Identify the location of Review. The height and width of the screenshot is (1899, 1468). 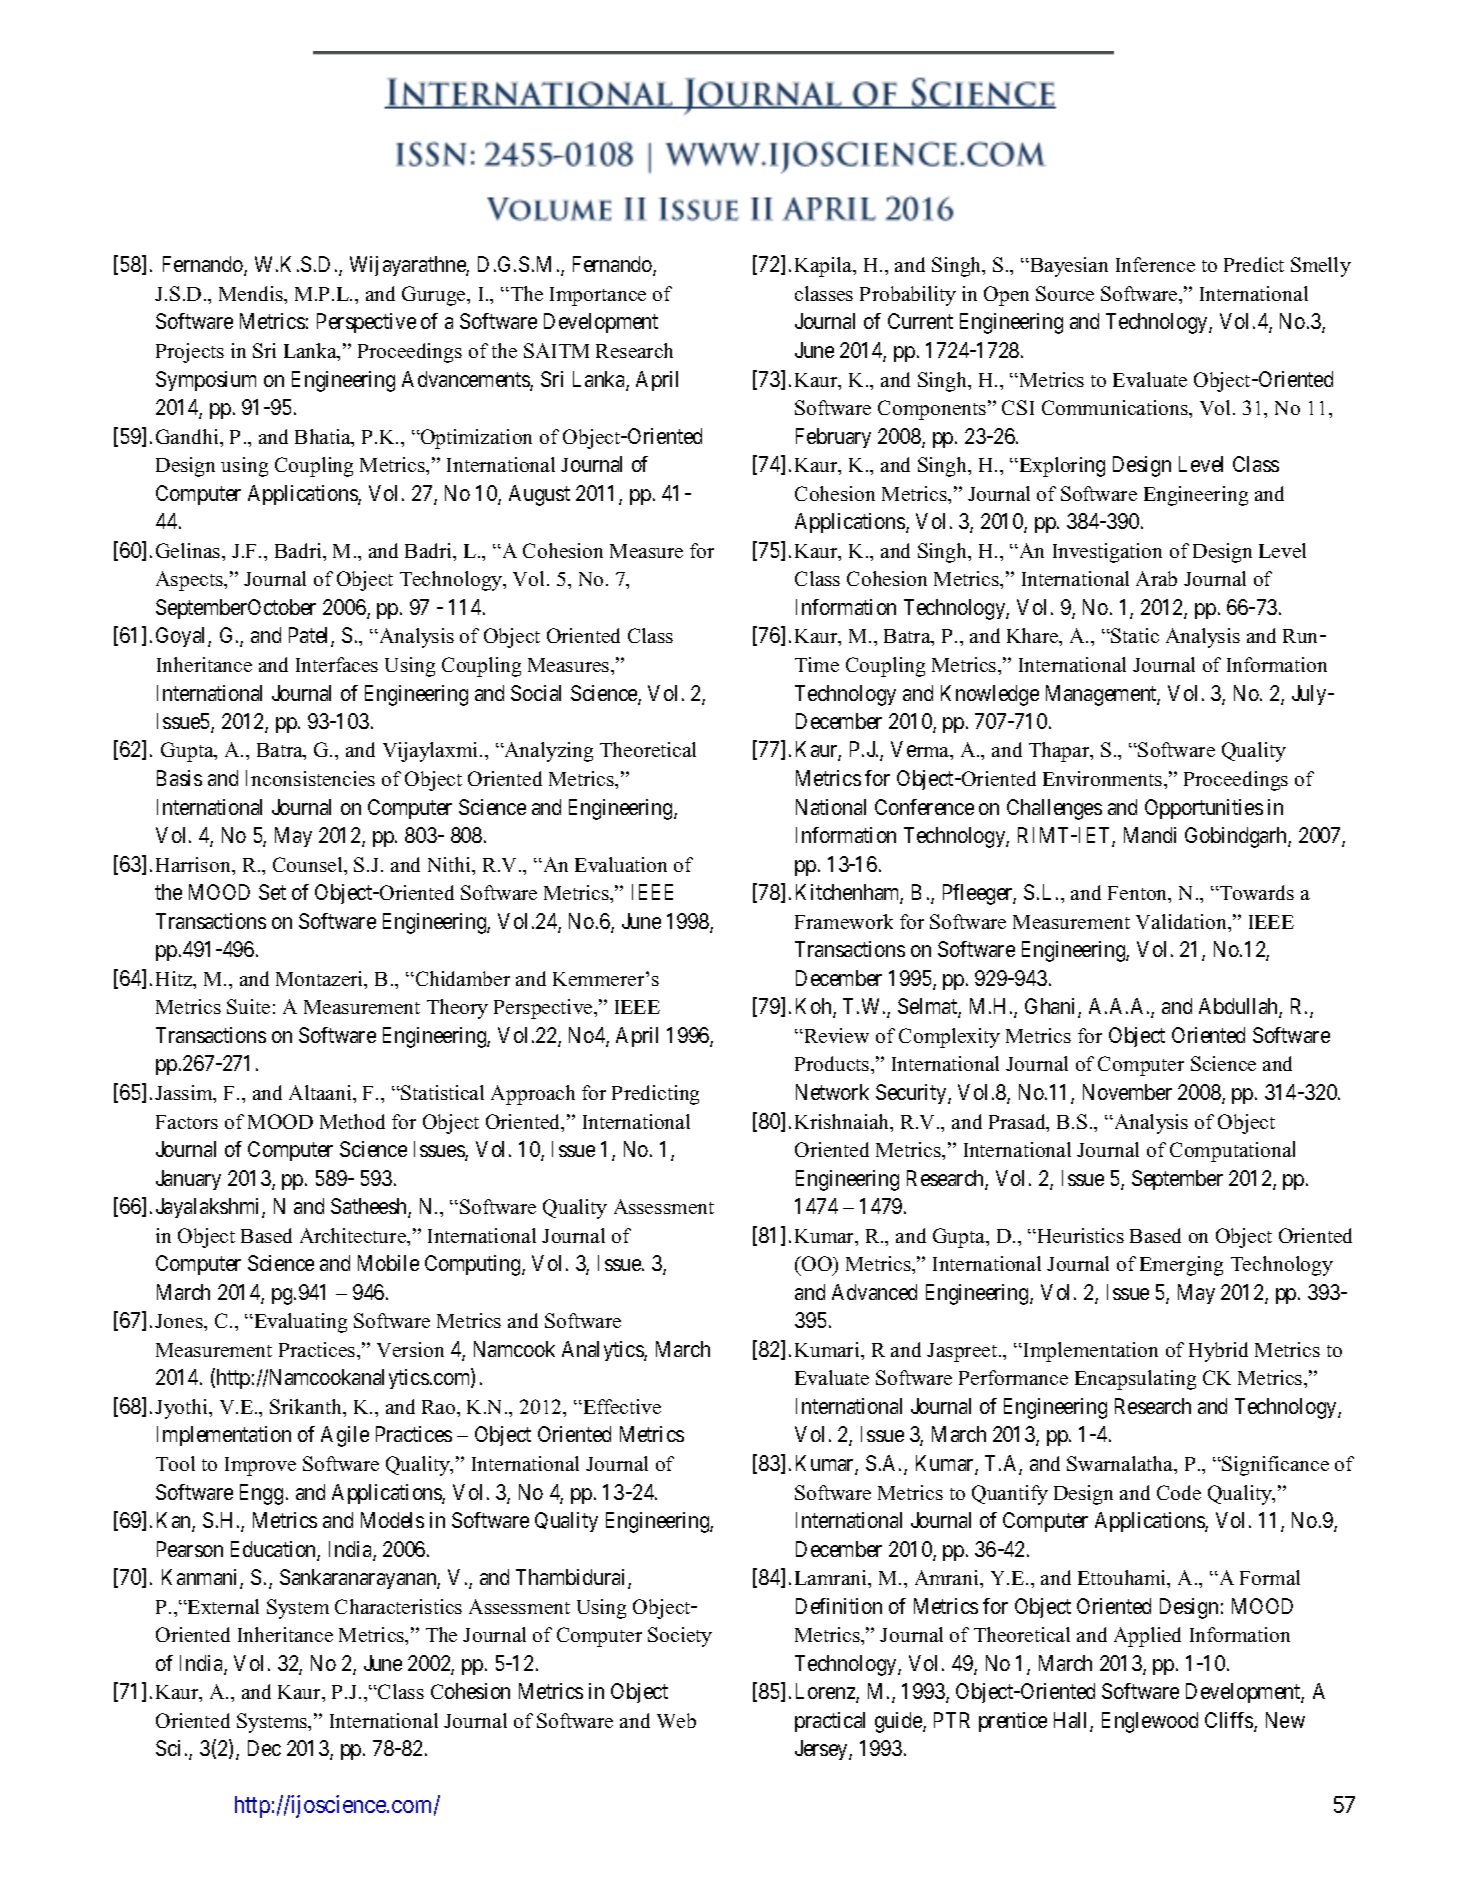
(835, 1035).
